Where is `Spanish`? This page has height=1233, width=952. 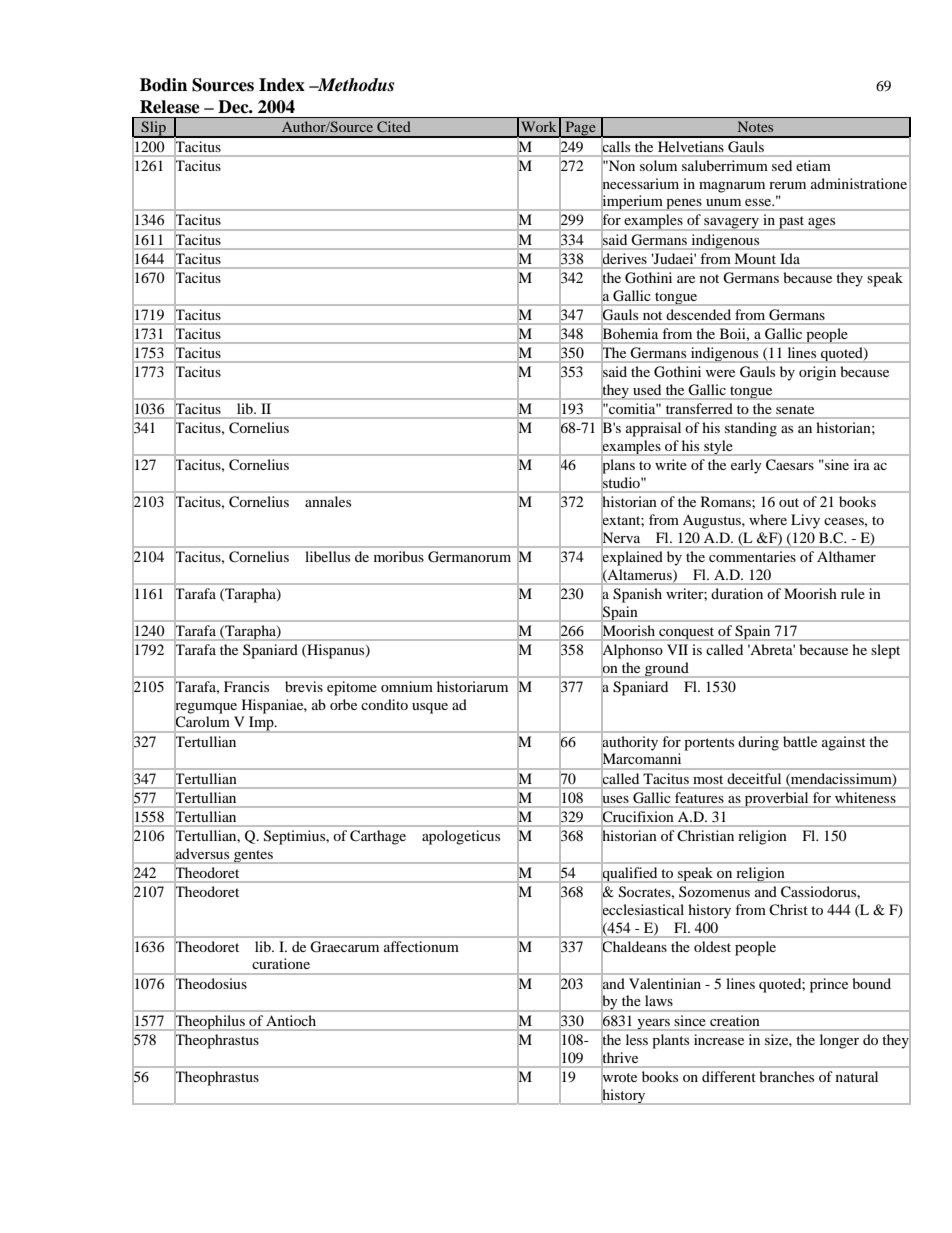 Spanish is located at coordinates (637, 595).
